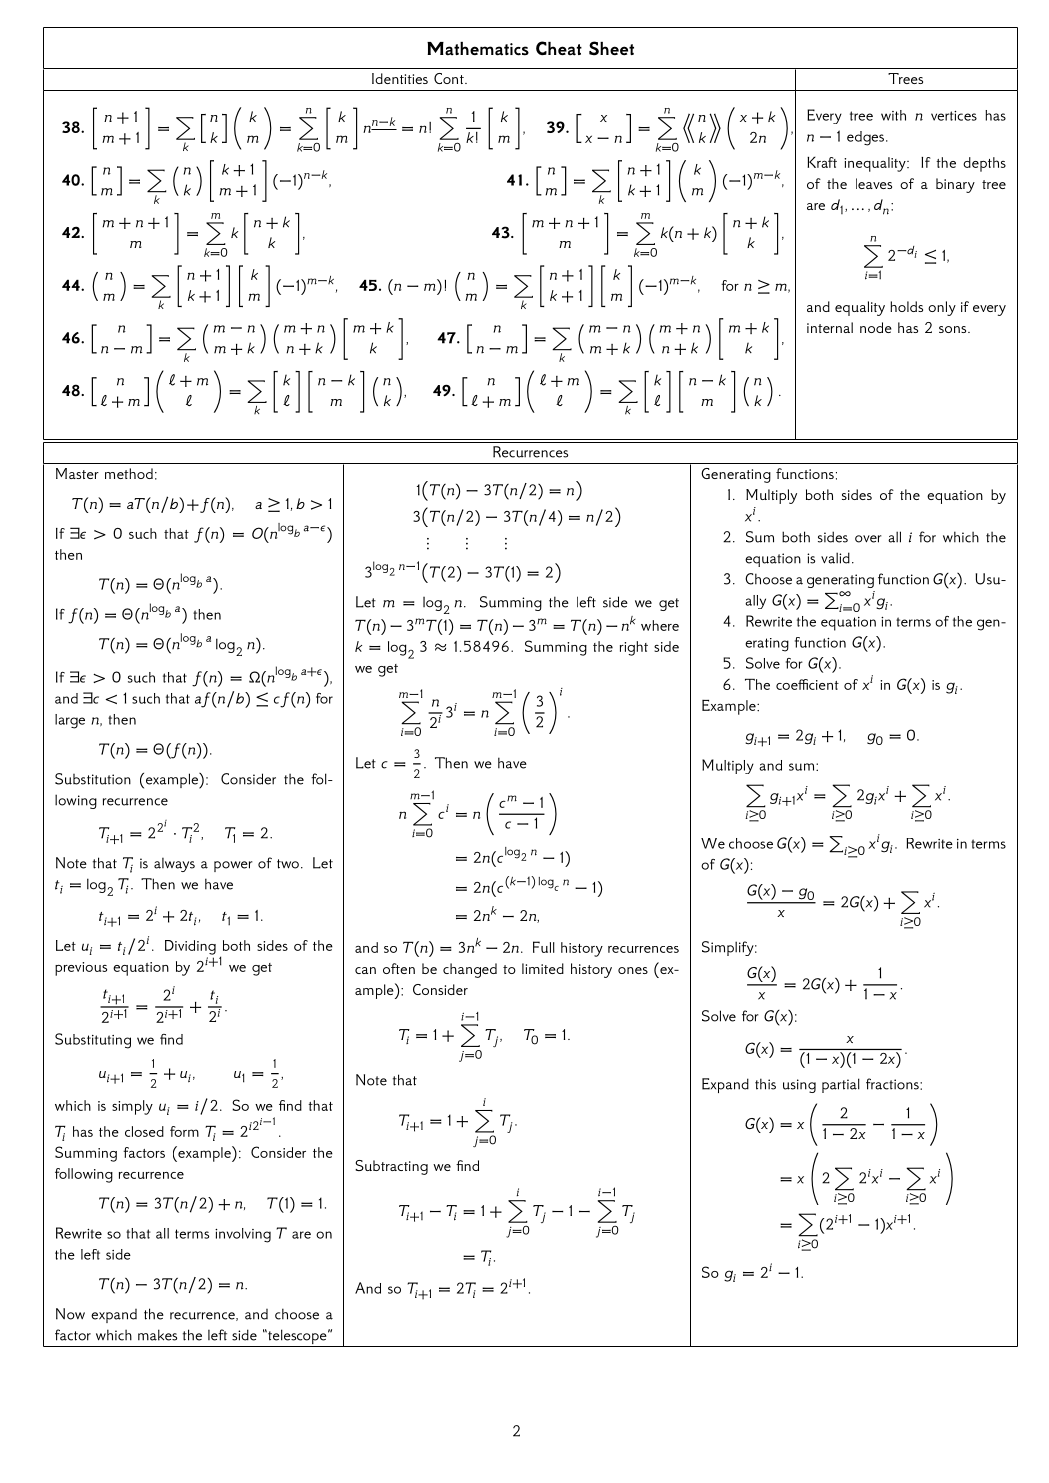  Describe the element at coordinates (559, 48) in the document. I see `Cheat` at that location.
